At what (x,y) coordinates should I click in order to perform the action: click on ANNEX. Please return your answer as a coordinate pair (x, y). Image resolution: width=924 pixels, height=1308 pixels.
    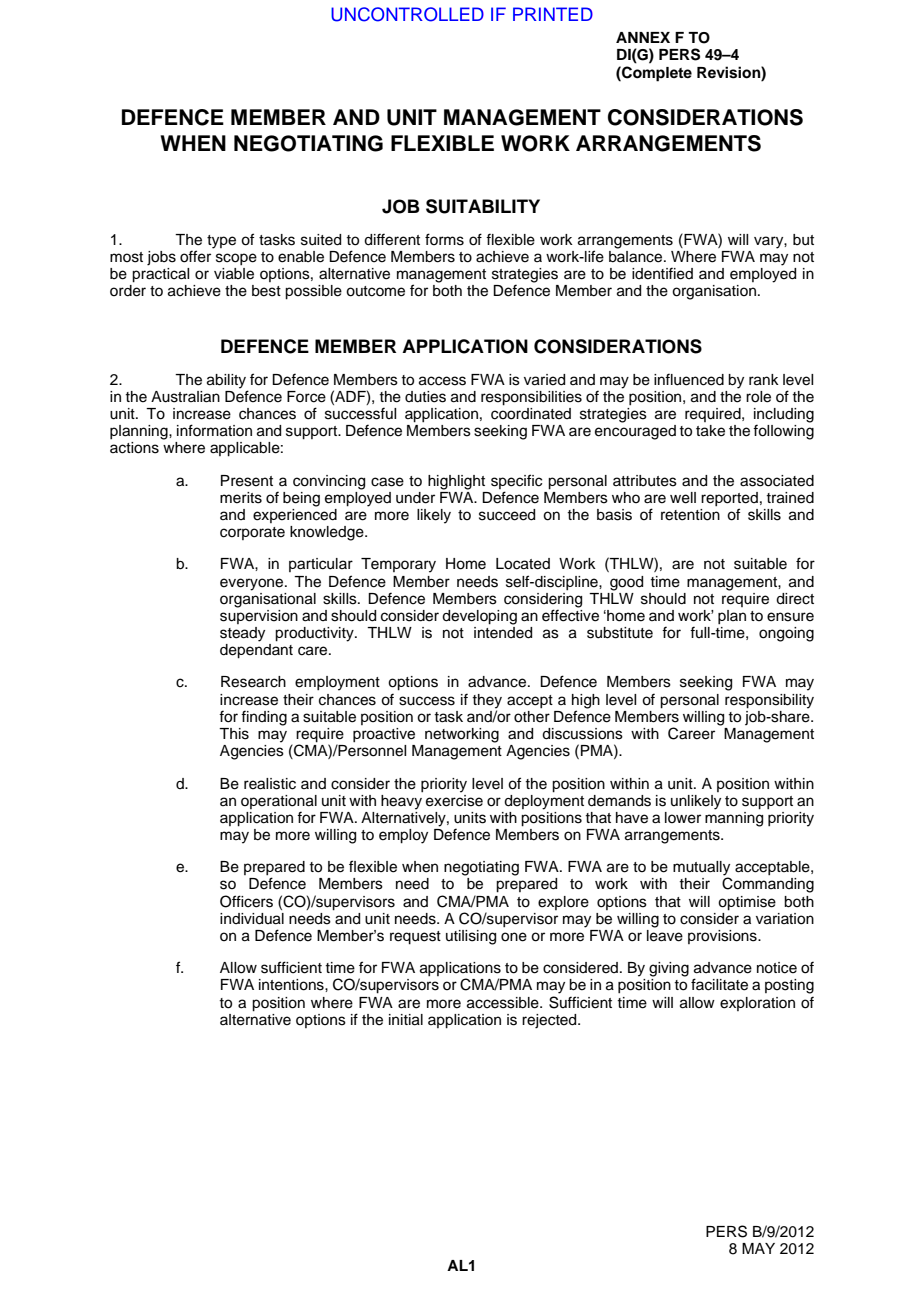
    Looking at the image, I should click on (643, 37).
